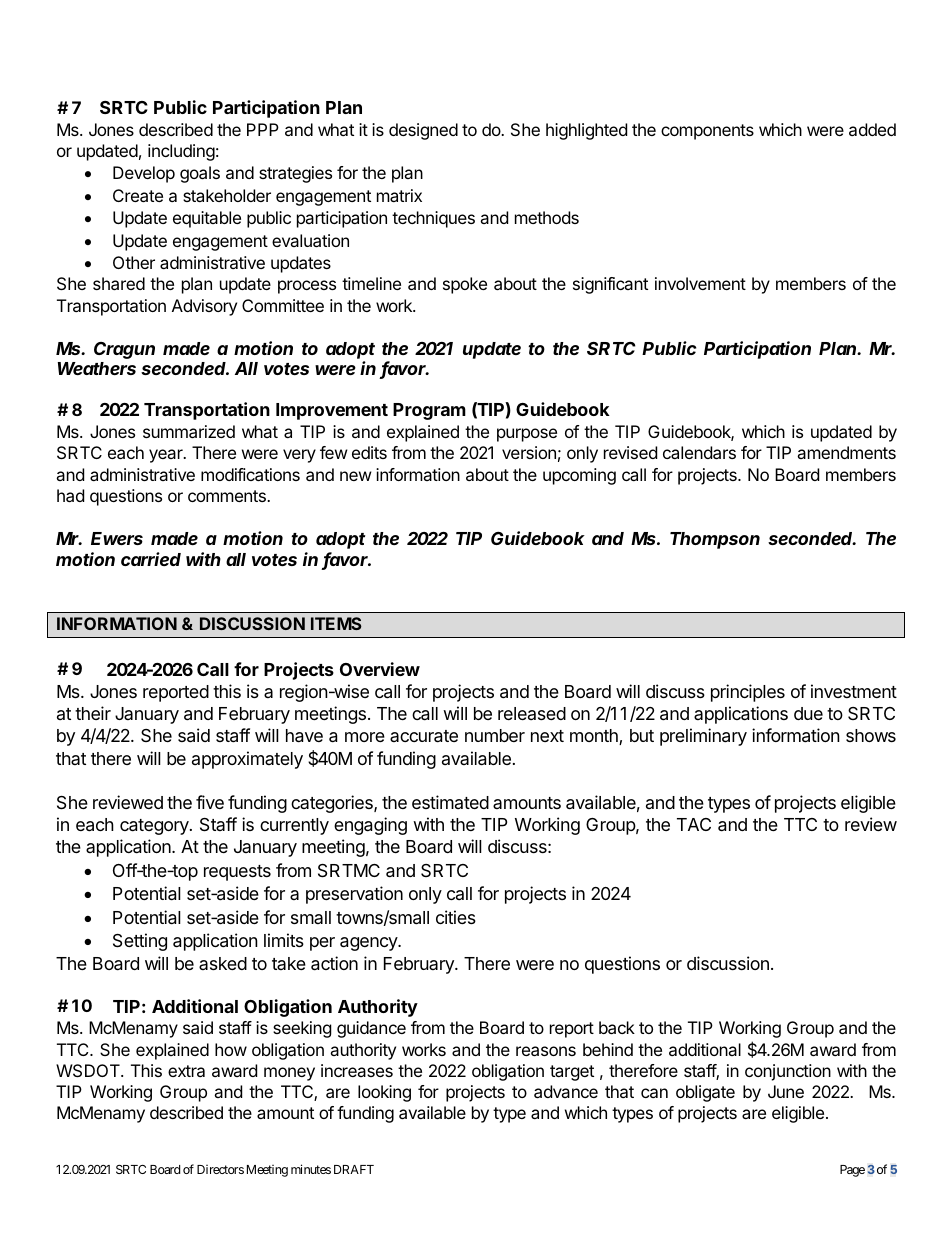 The image size is (952, 1233). Describe the element at coordinates (204, 307) in the page. I see `Advisory` at that location.
